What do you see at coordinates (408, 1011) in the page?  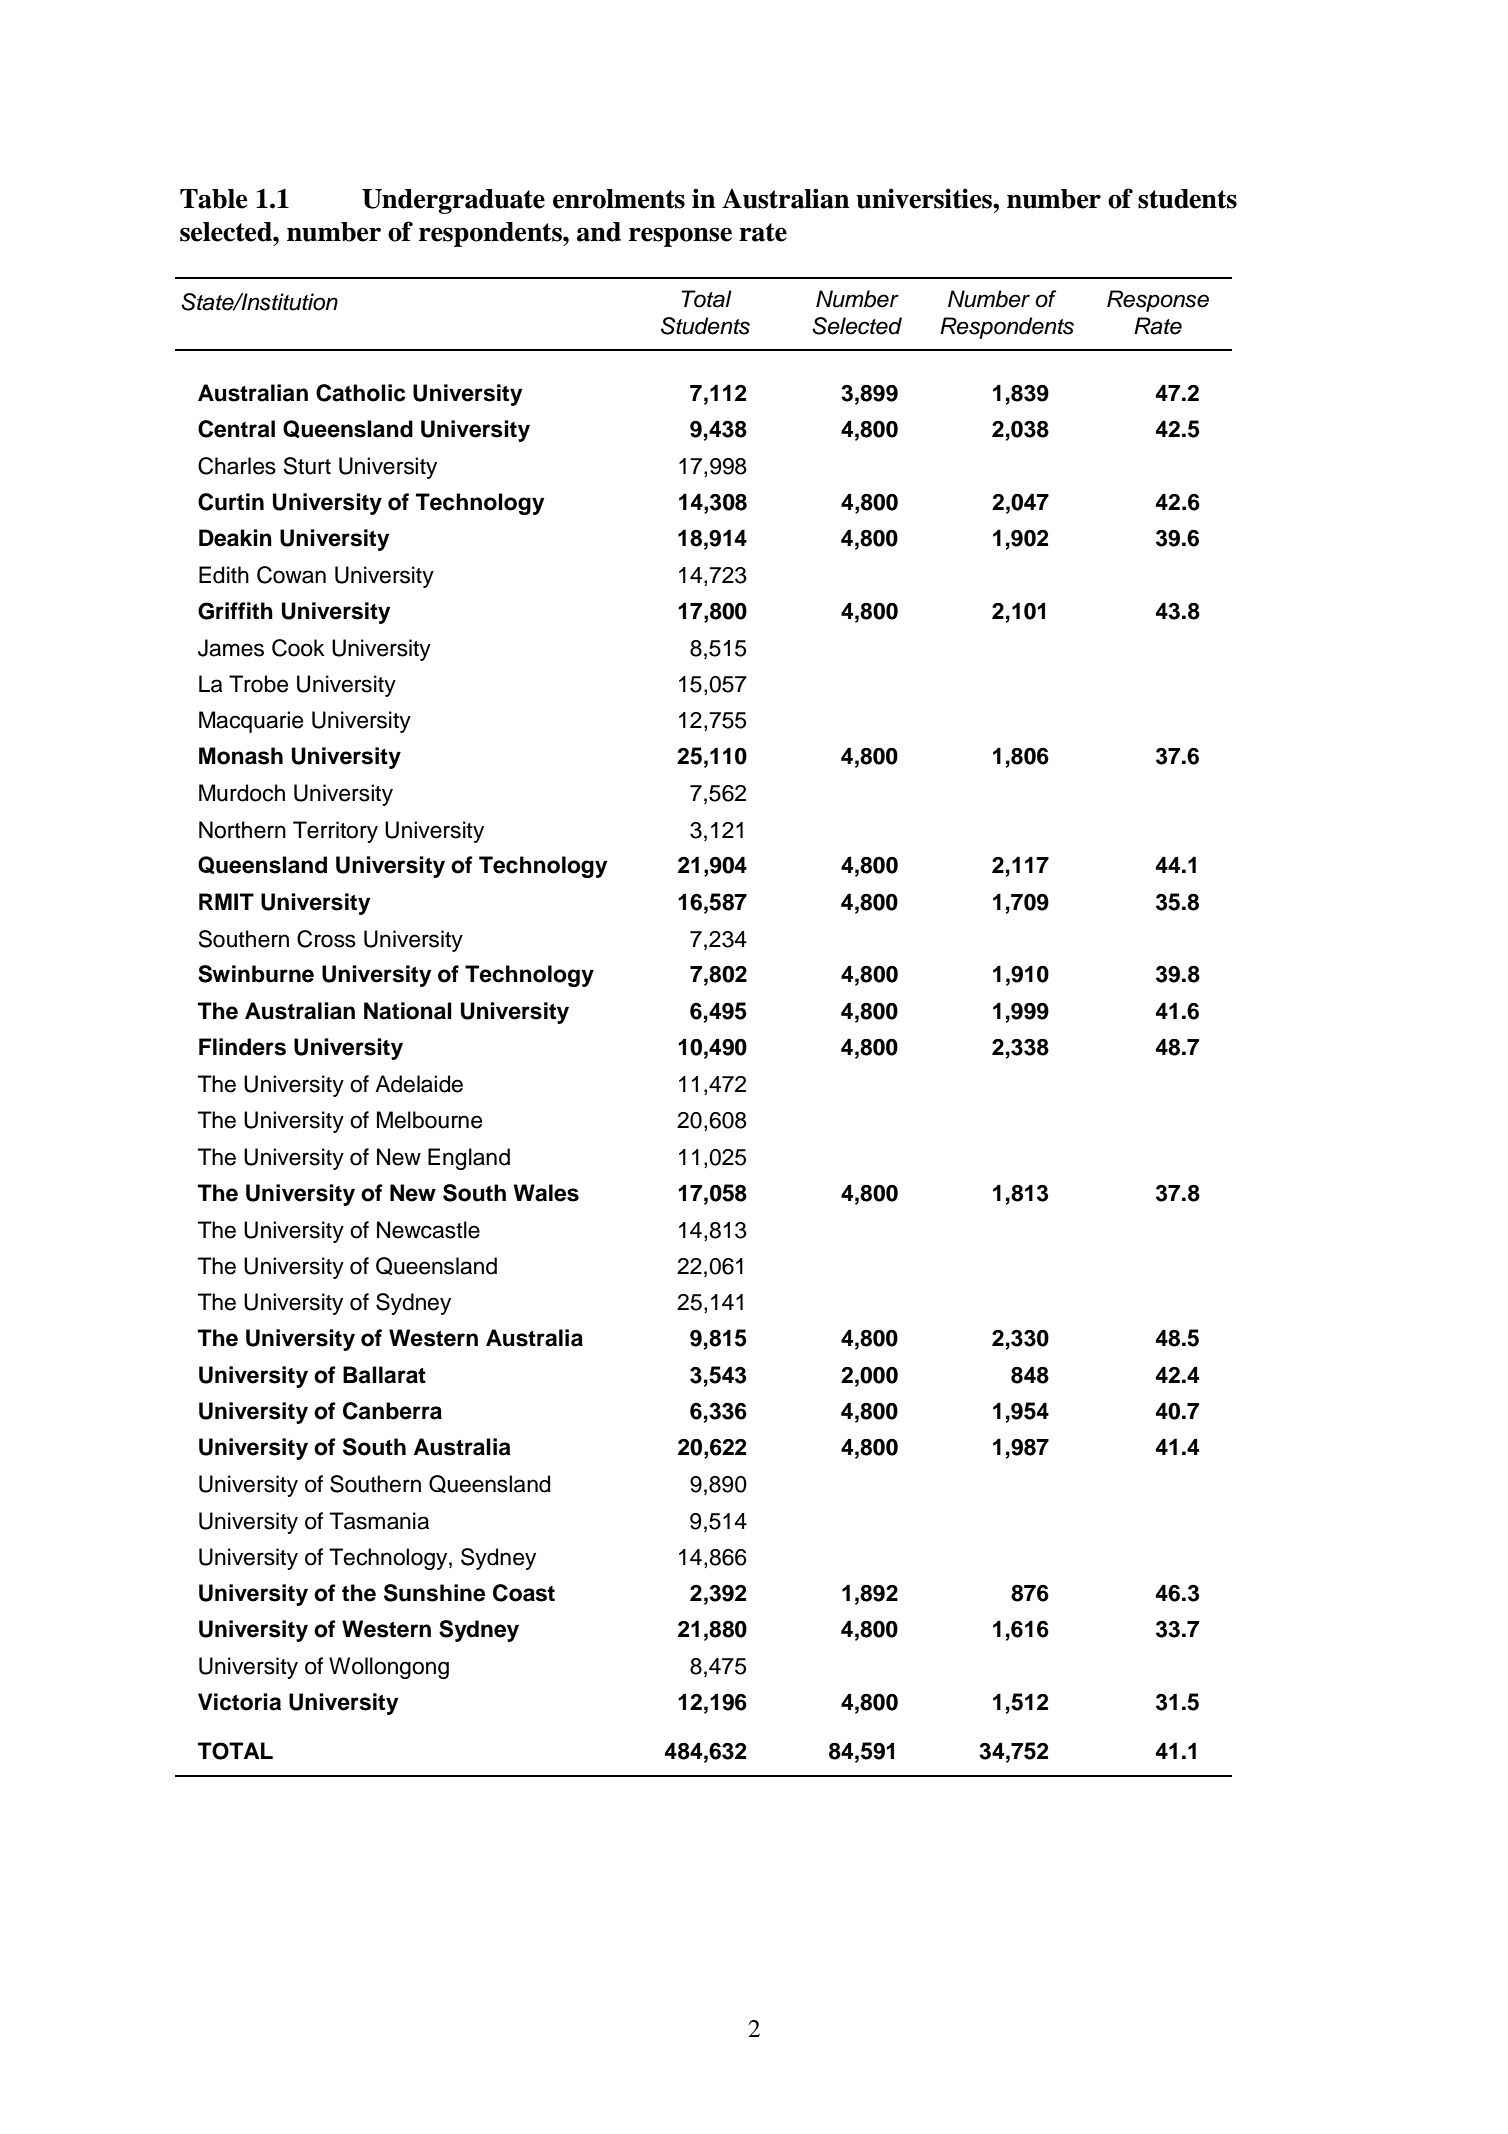 I see `National` at bounding box center [408, 1011].
